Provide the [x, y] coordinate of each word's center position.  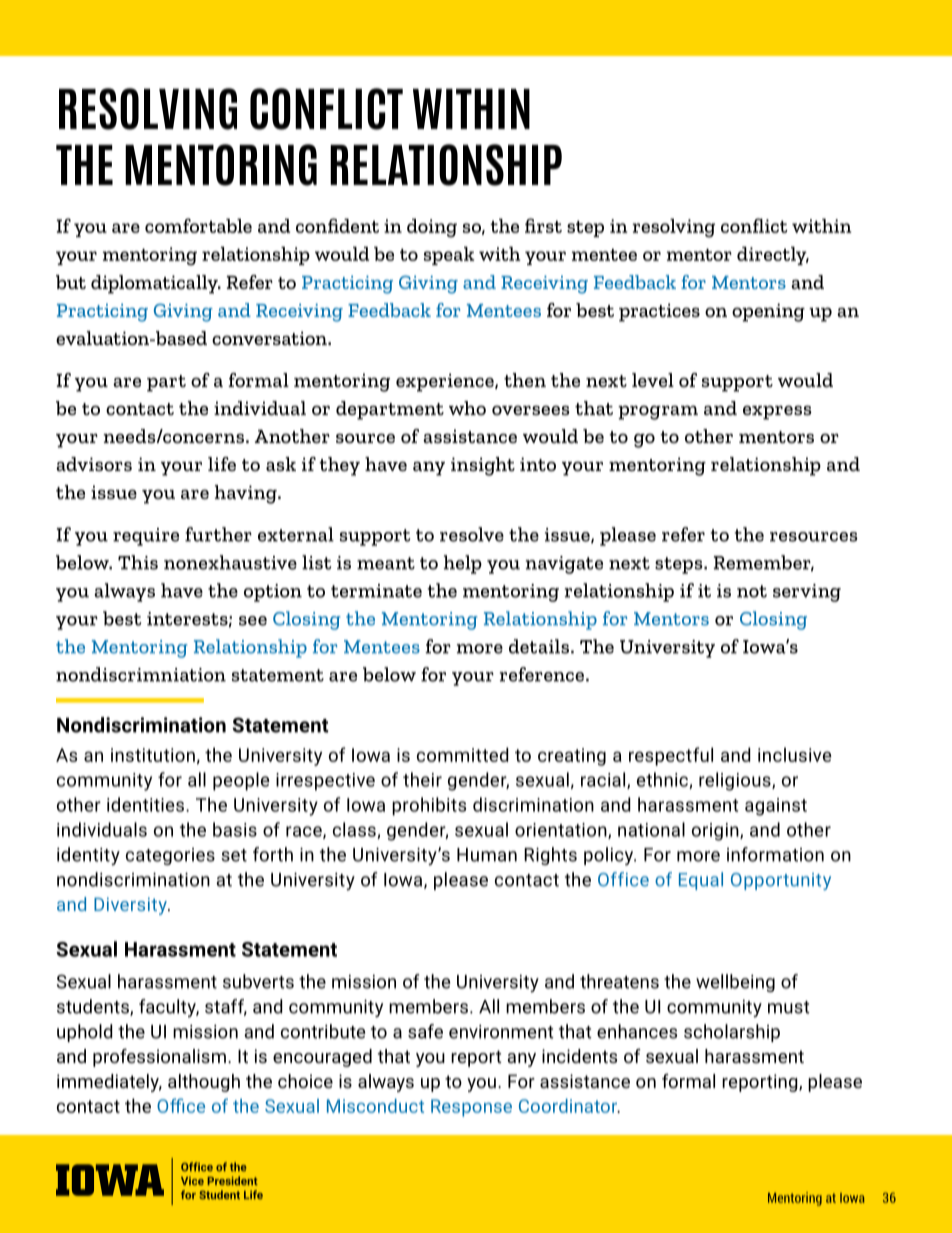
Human [487, 855]
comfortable [198, 225]
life [222, 464]
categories [170, 856]
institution [153, 755]
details [539, 646]
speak [449, 256]
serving [807, 593]
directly [773, 256]
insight [483, 466]
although [204, 1083]
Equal [701, 881]
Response [471, 1108]
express [777, 412]
